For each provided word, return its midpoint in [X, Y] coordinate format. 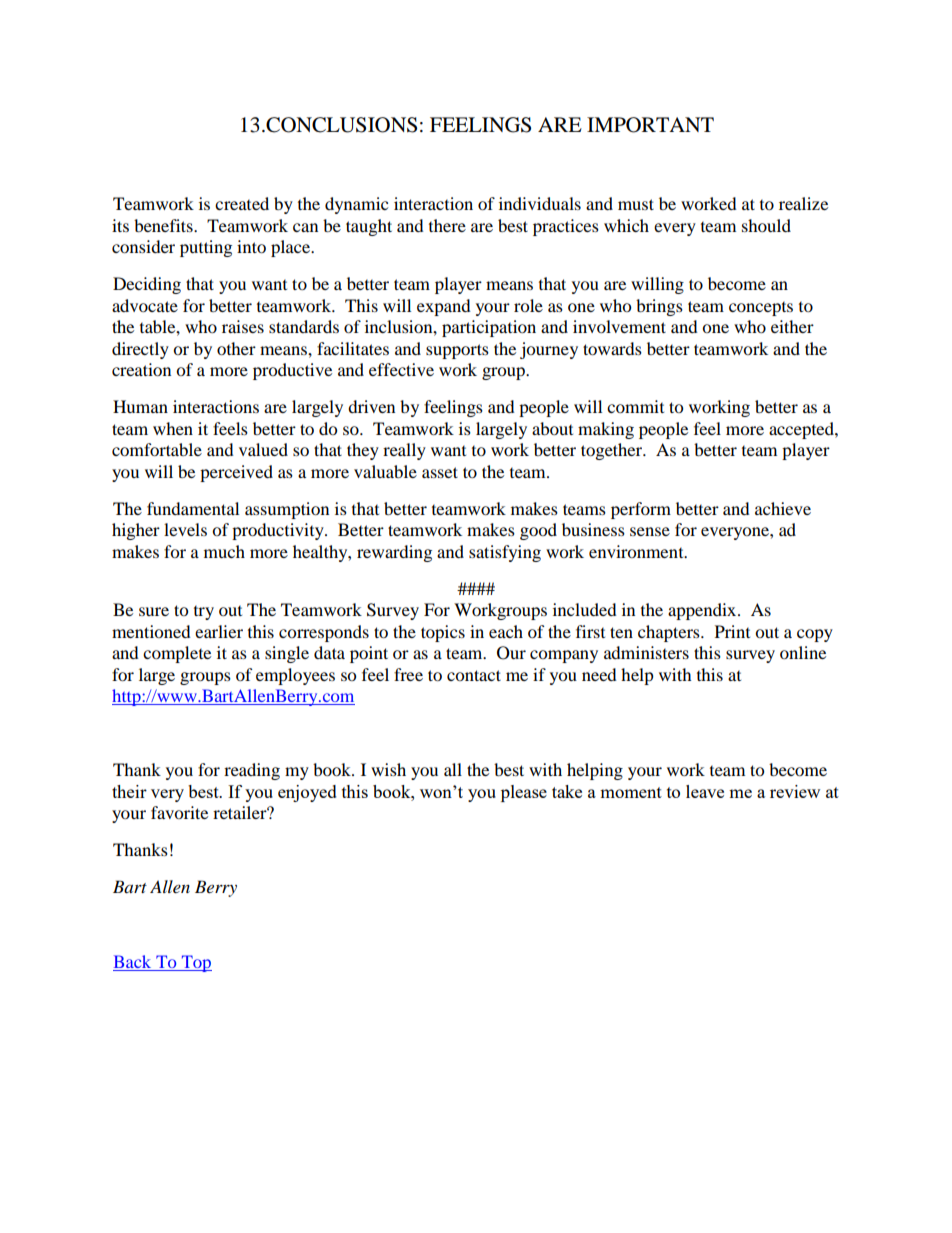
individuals [540, 203]
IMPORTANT [650, 125]
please [524, 793]
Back [132, 961]
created [242, 203]
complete [177, 654]
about [552, 428]
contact [474, 675]
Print [732, 631]
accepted [802, 430]
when [173, 428]
